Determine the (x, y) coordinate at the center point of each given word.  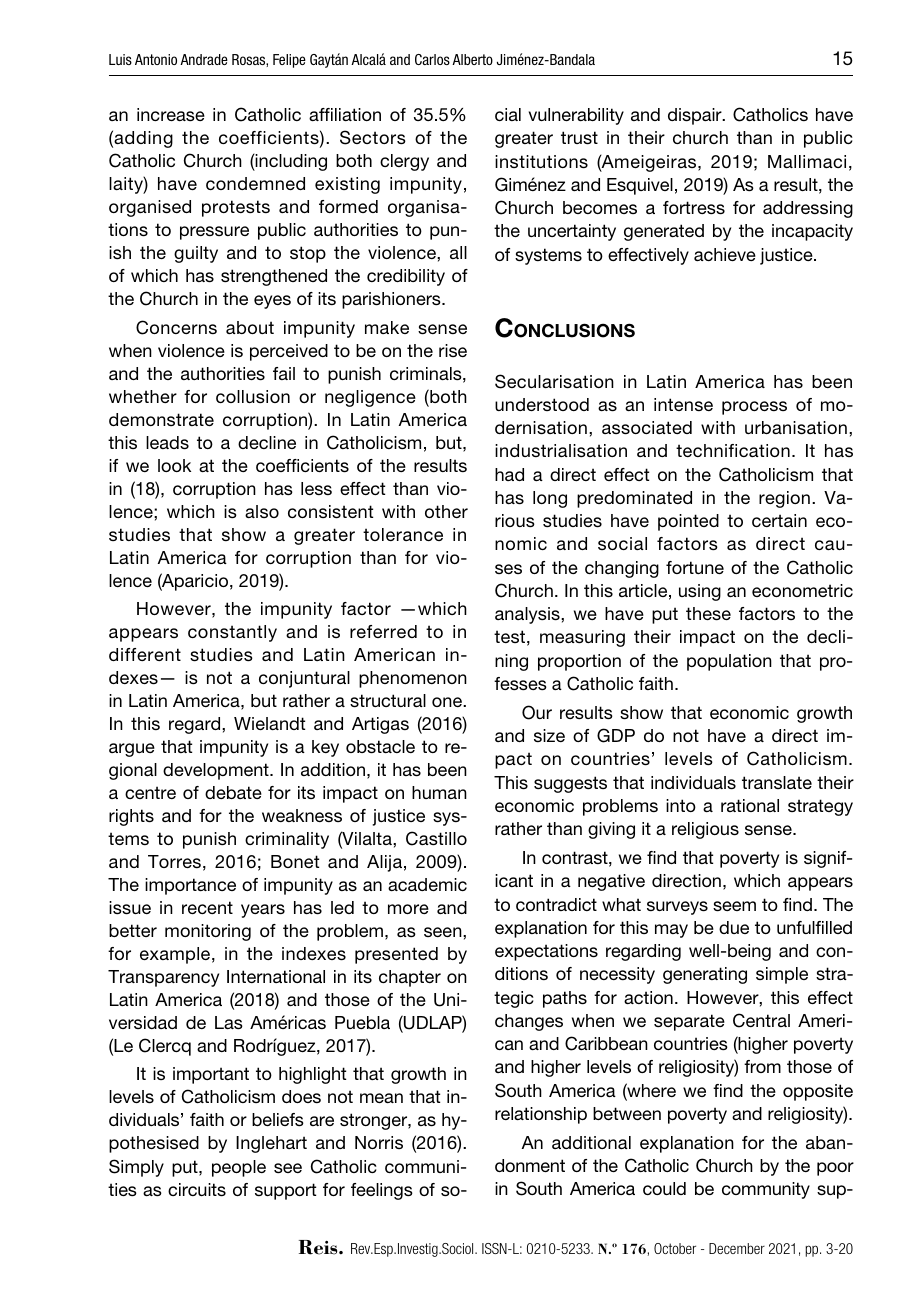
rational (750, 805)
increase (171, 114)
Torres (174, 861)
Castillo (436, 838)
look (174, 465)
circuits (197, 1190)
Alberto (472, 59)
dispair (696, 116)
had (509, 474)
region (784, 499)
